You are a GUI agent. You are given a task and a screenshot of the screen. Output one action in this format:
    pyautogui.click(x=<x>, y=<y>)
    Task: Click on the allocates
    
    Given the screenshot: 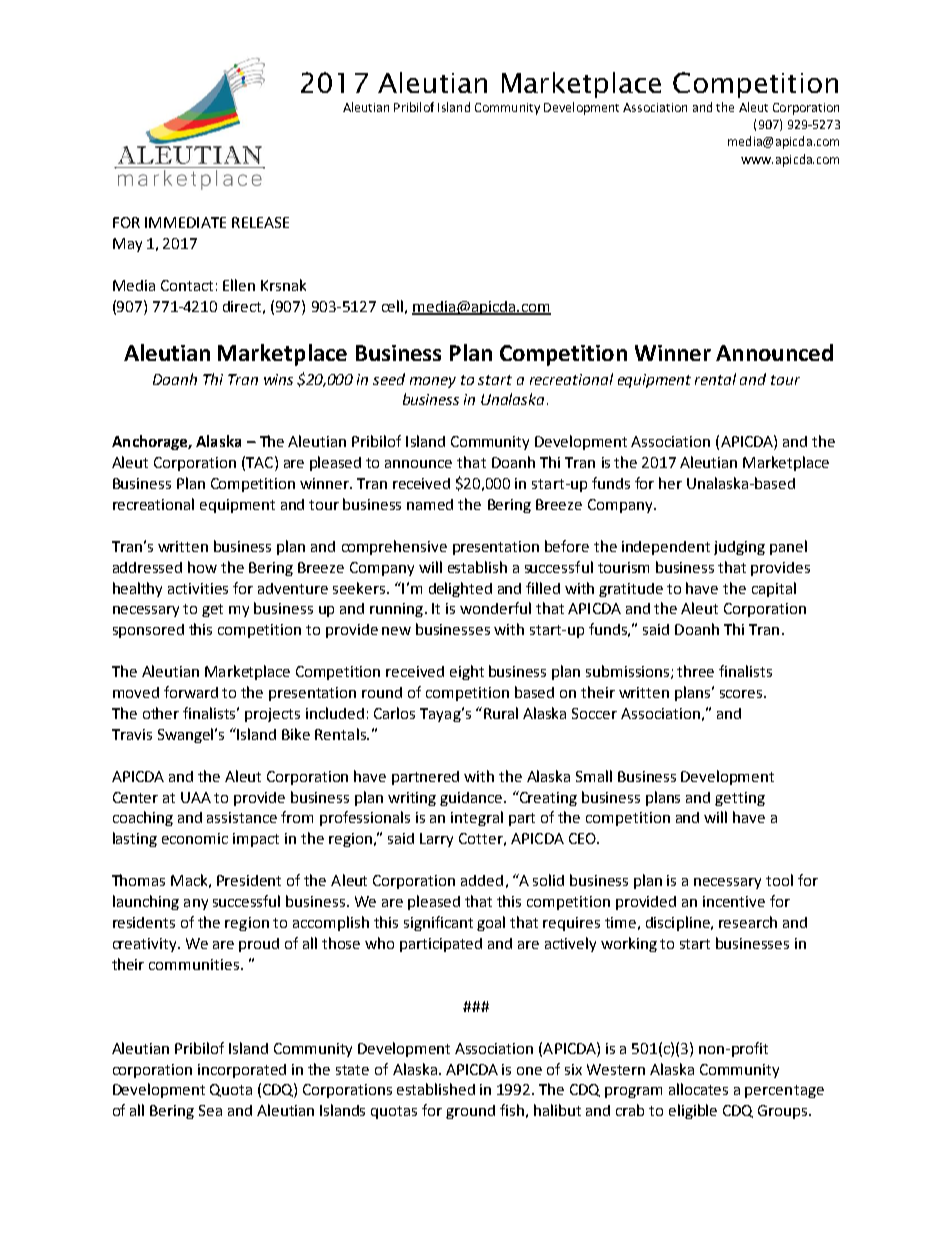 What is the action you would take?
    pyautogui.click(x=698, y=1089)
